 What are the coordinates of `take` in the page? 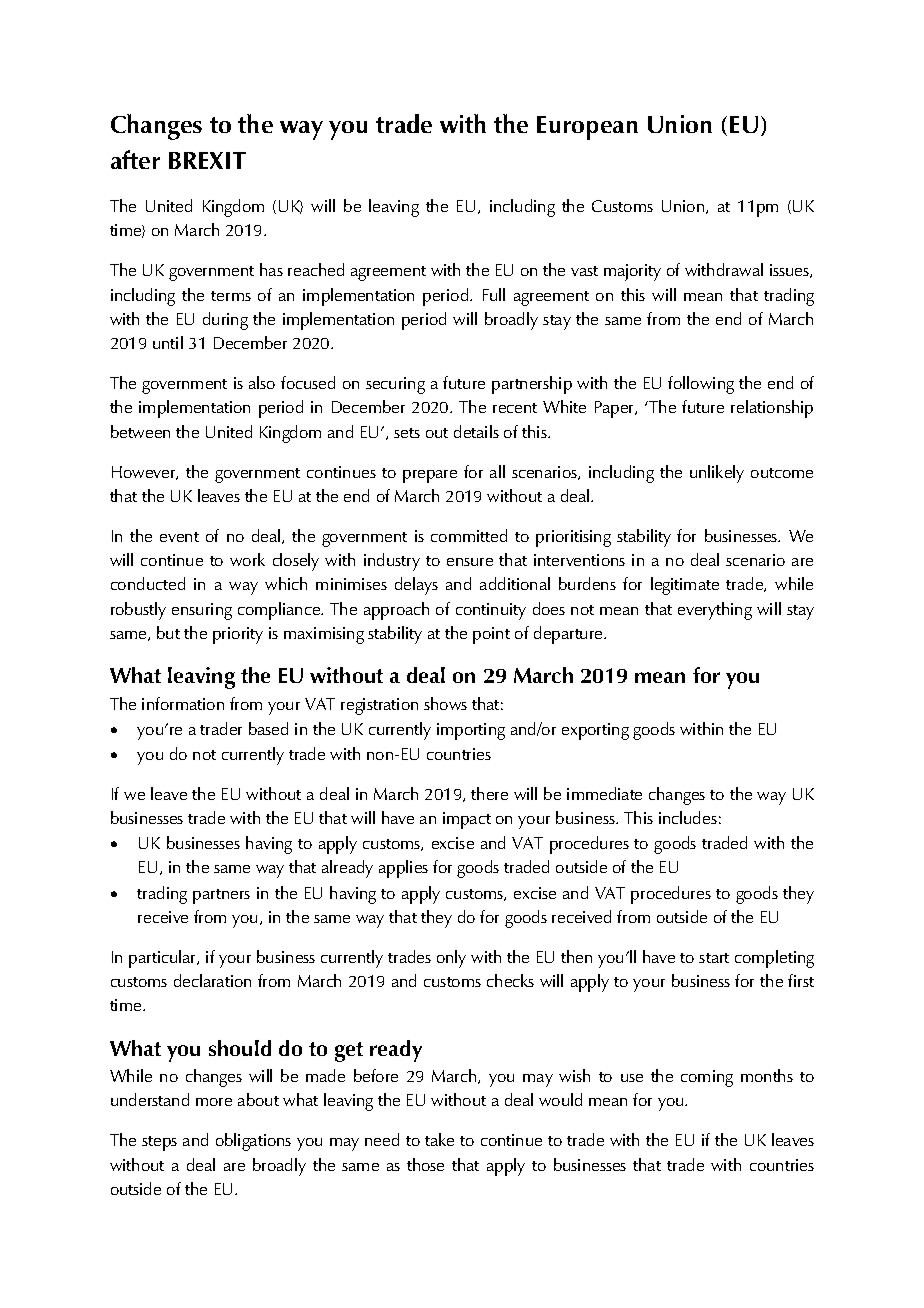 It's located at (439, 1139).
